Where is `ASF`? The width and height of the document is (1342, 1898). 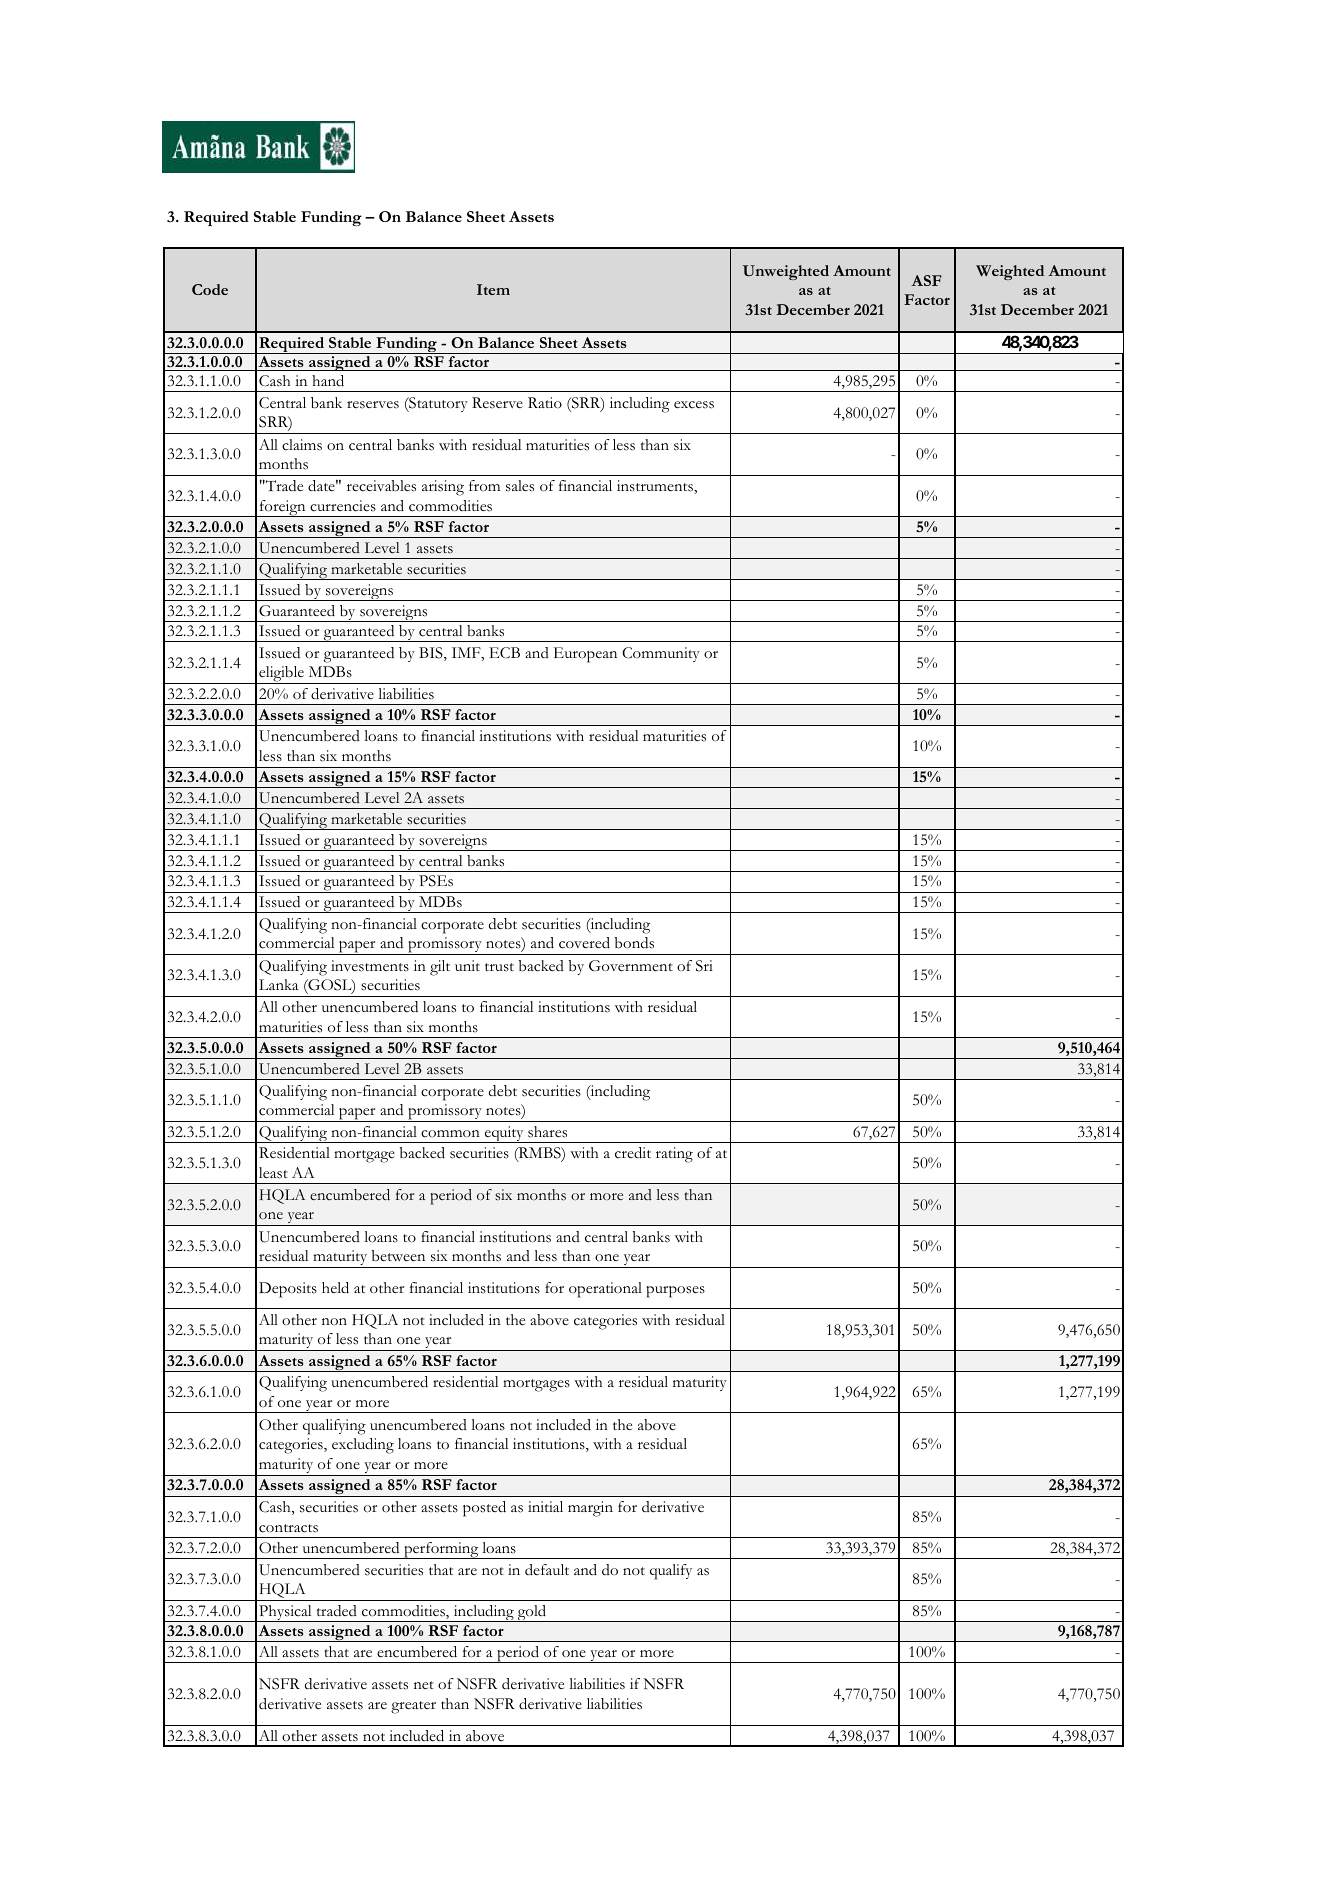 ASF is located at coordinates (926, 280).
